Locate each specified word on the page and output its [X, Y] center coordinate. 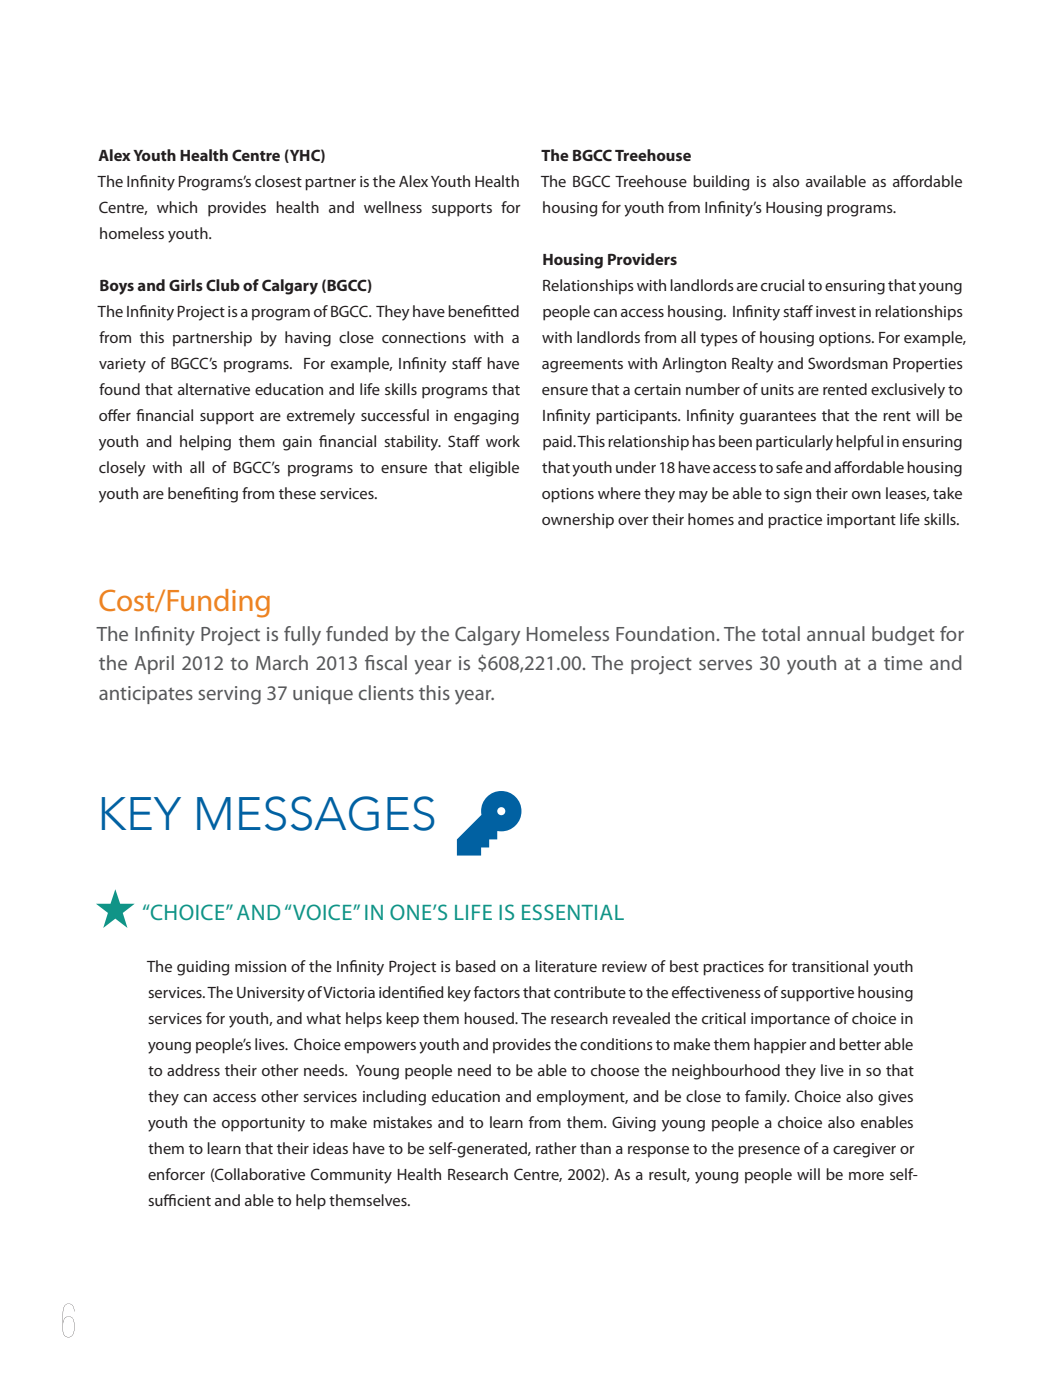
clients [386, 692]
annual [836, 633]
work [503, 441]
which [177, 207]
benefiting [203, 495]
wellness [393, 207]
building [721, 183]
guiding [203, 968]
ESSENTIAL [573, 912]
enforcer [176, 1174]
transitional [830, 966]
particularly [794, 443]
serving [229, 695]
